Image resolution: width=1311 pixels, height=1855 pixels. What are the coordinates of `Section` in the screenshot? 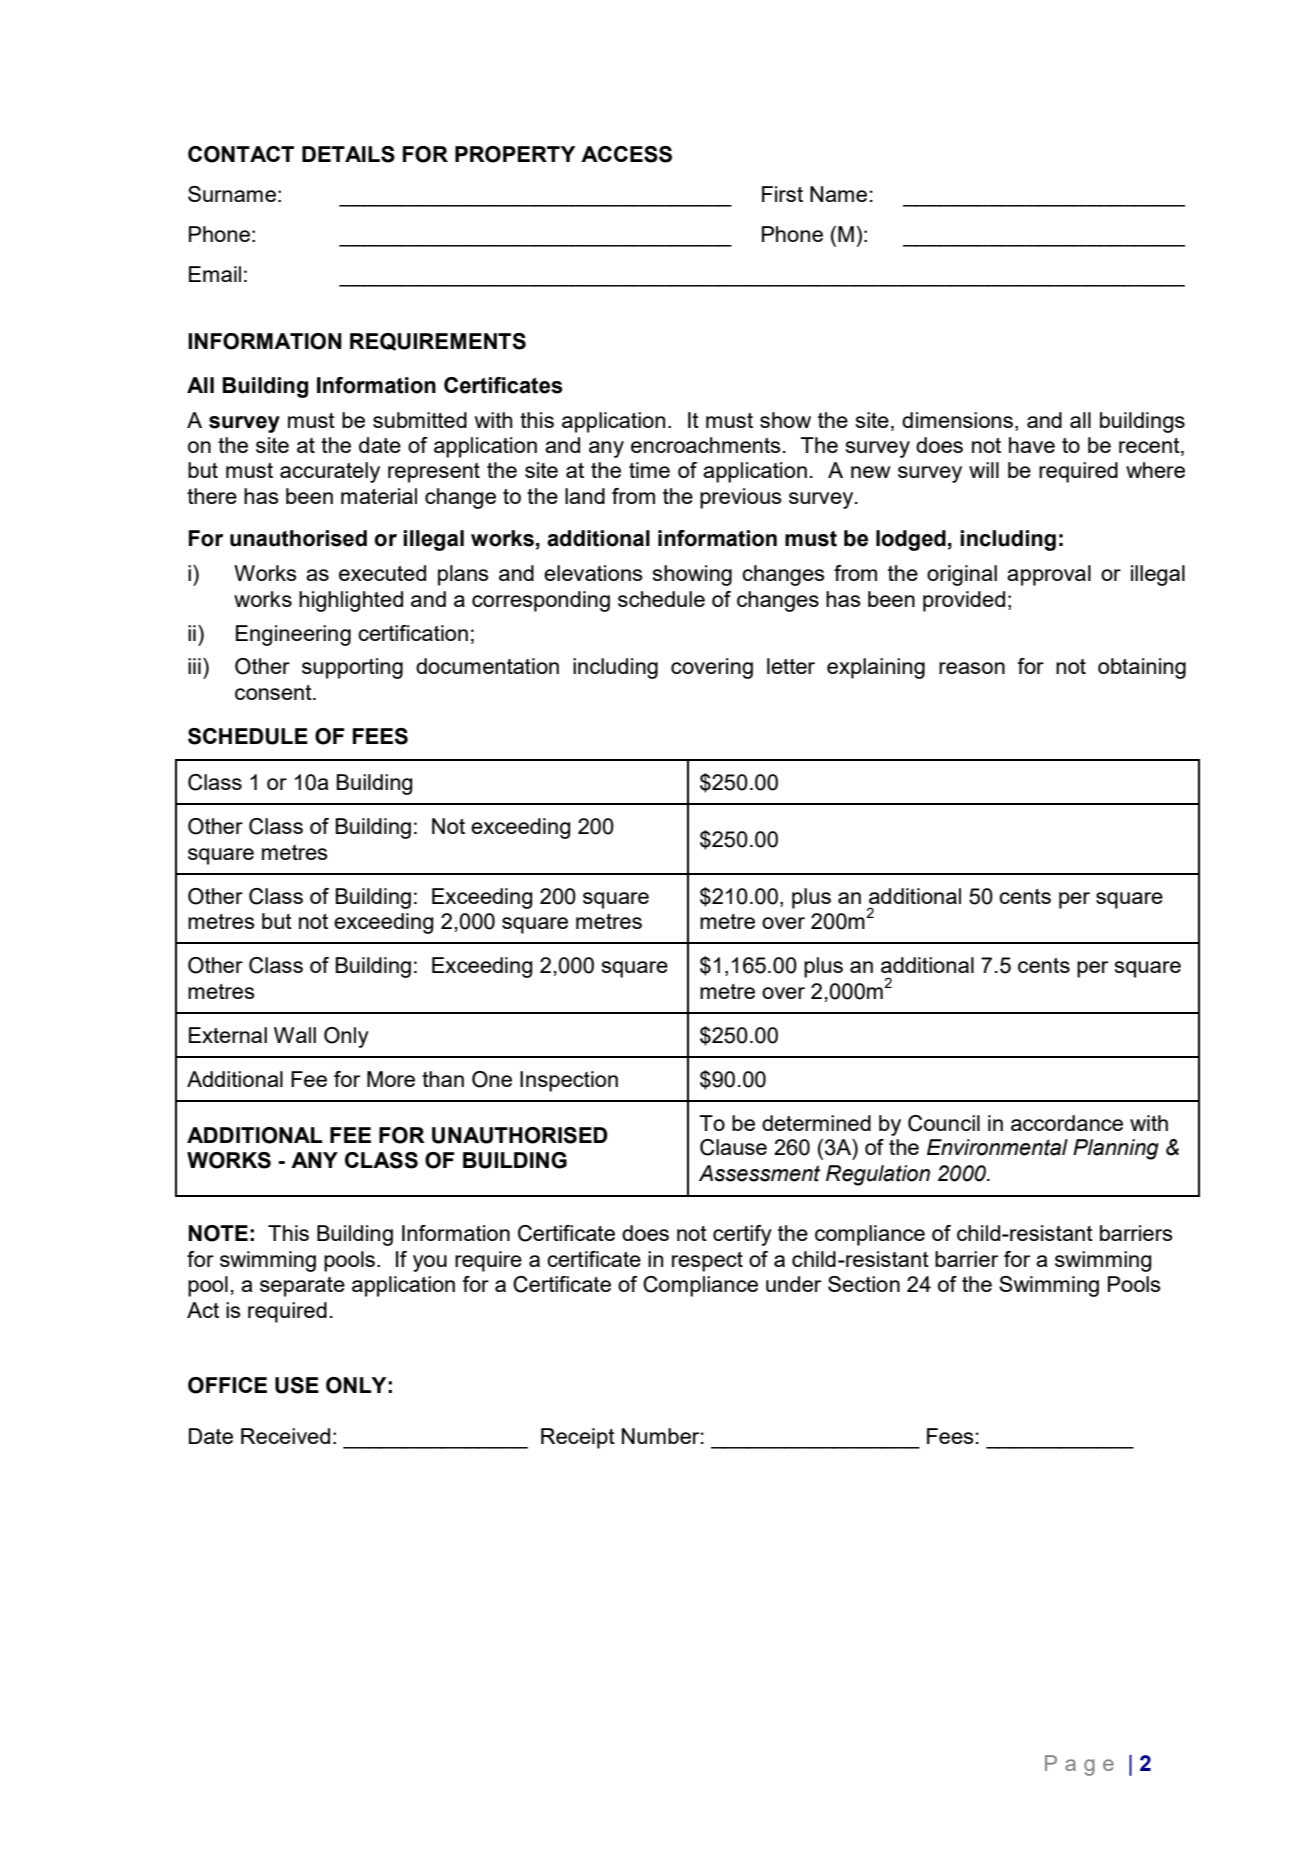 It's located at (864, 1284).
